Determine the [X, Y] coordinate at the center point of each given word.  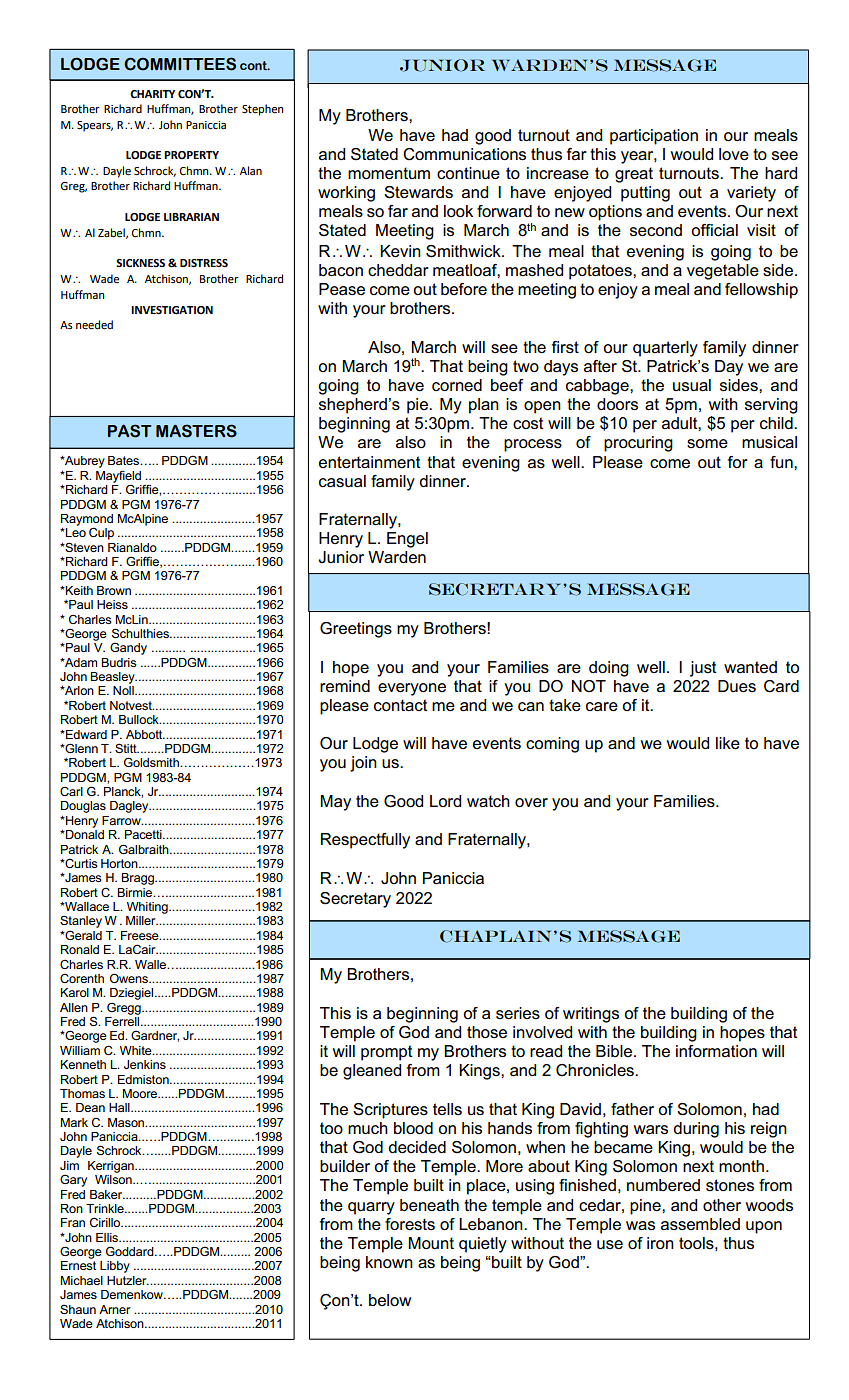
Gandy [128, 648]
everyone [412, 689]
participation [654, 137]
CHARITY [152, 94]
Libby [115, 1267]
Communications [464, 154]
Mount [431, 1243]
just [703, 669]
